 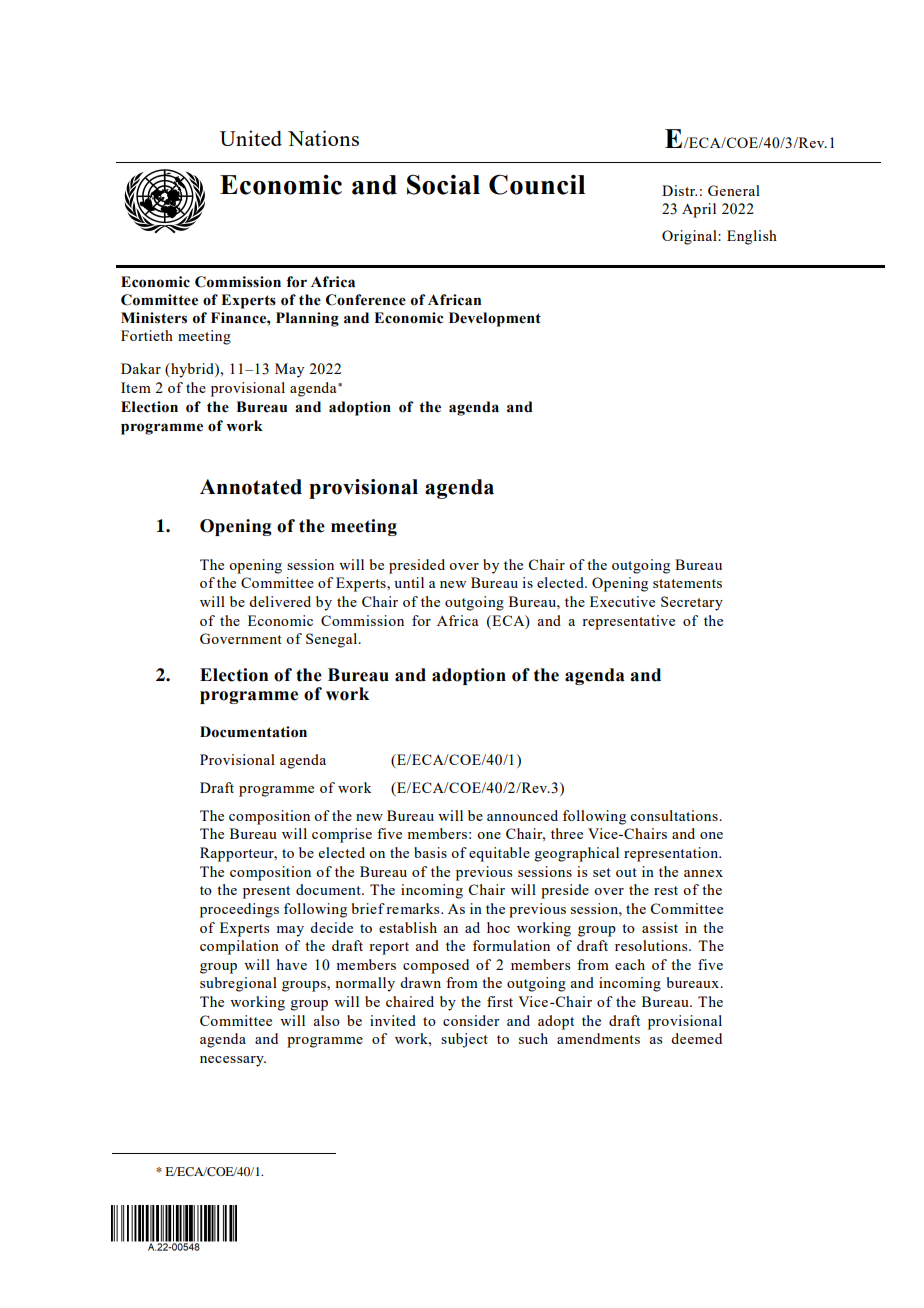 What do you see at coordinates (409, 582) in the document?
I see `until` at bounding box center [409, 582].
